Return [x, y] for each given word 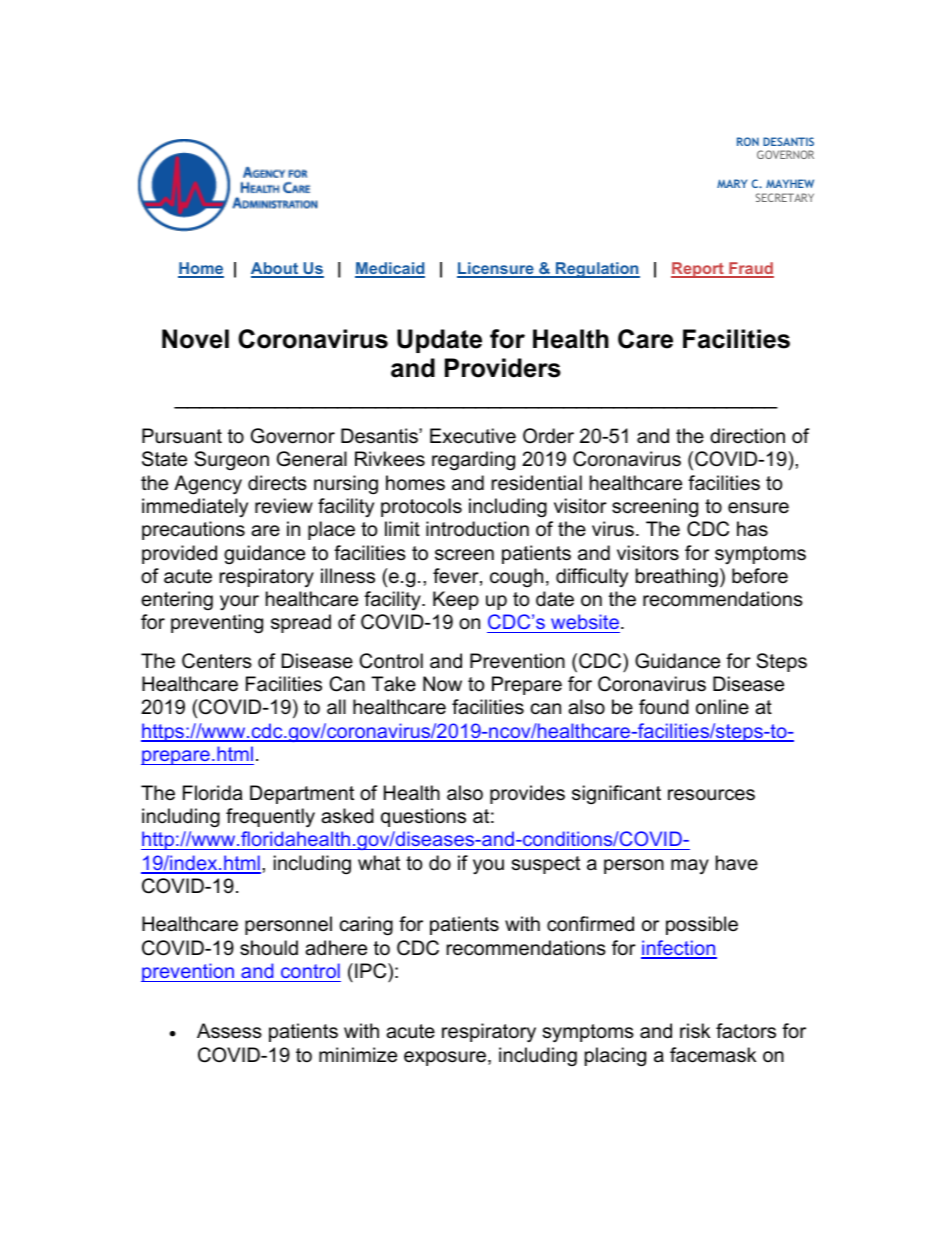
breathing [677, 577]
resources [711, 795]
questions [423, 817]
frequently [270, 818]
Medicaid [390, 269]
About [276, 269]
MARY [732, 183]
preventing [217, 624]
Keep [456, 600]
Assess [229, 1031]
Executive [473, 436]
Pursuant [182, 436]
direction [747, 436]
